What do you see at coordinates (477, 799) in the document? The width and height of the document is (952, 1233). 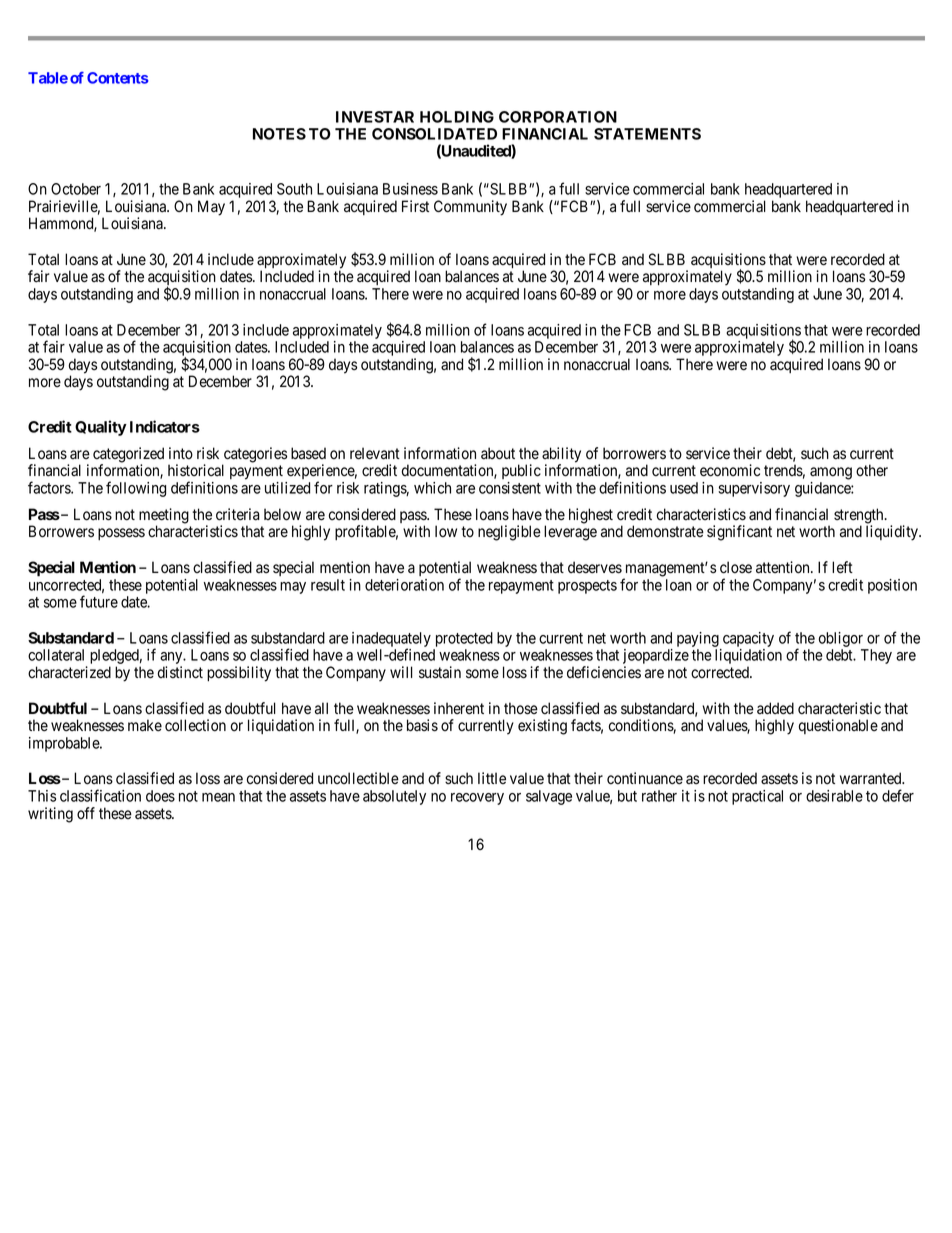 I see `recovery` at bounding box center [477, 799].
